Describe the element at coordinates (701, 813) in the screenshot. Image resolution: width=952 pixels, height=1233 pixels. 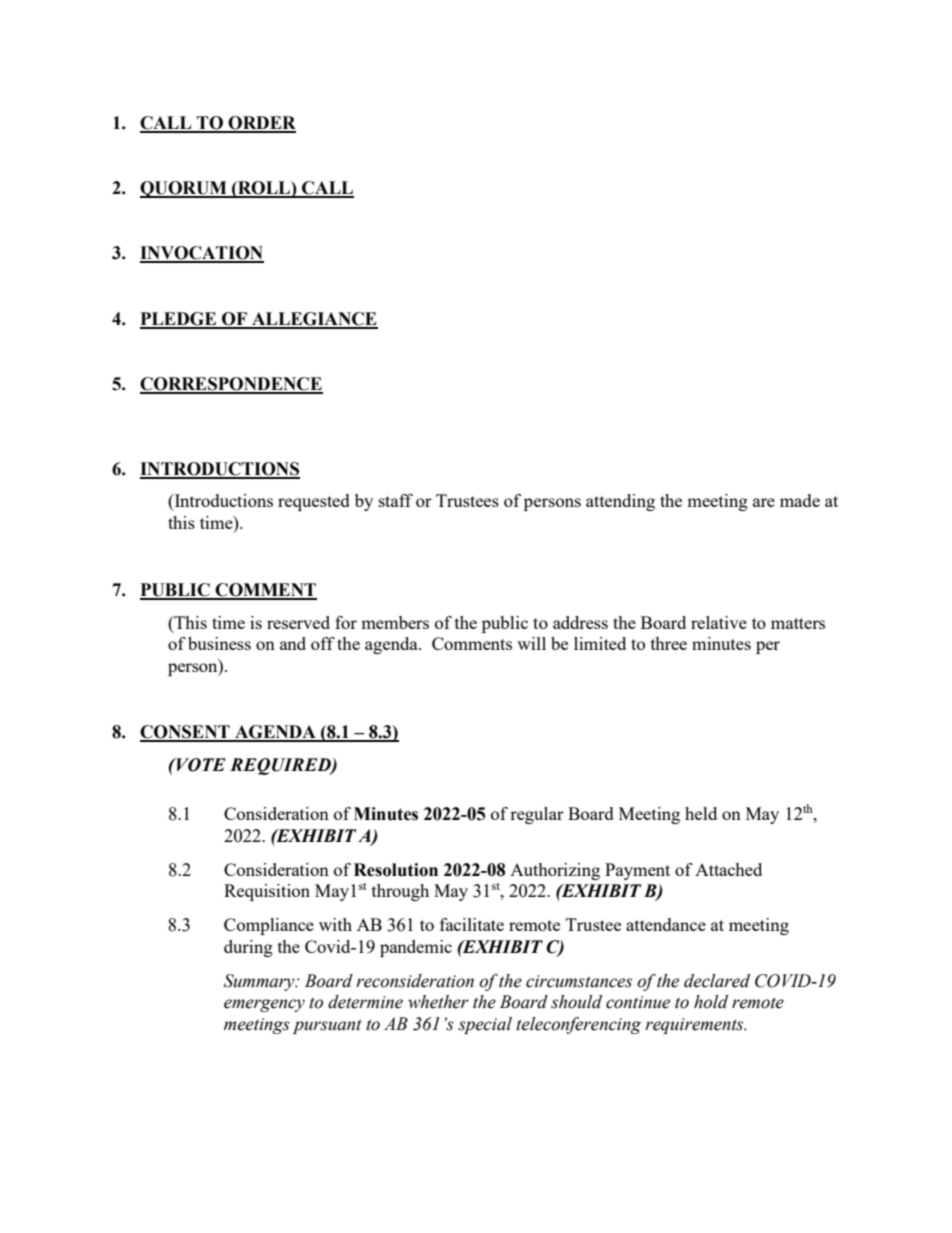
I see `held` at that location.
